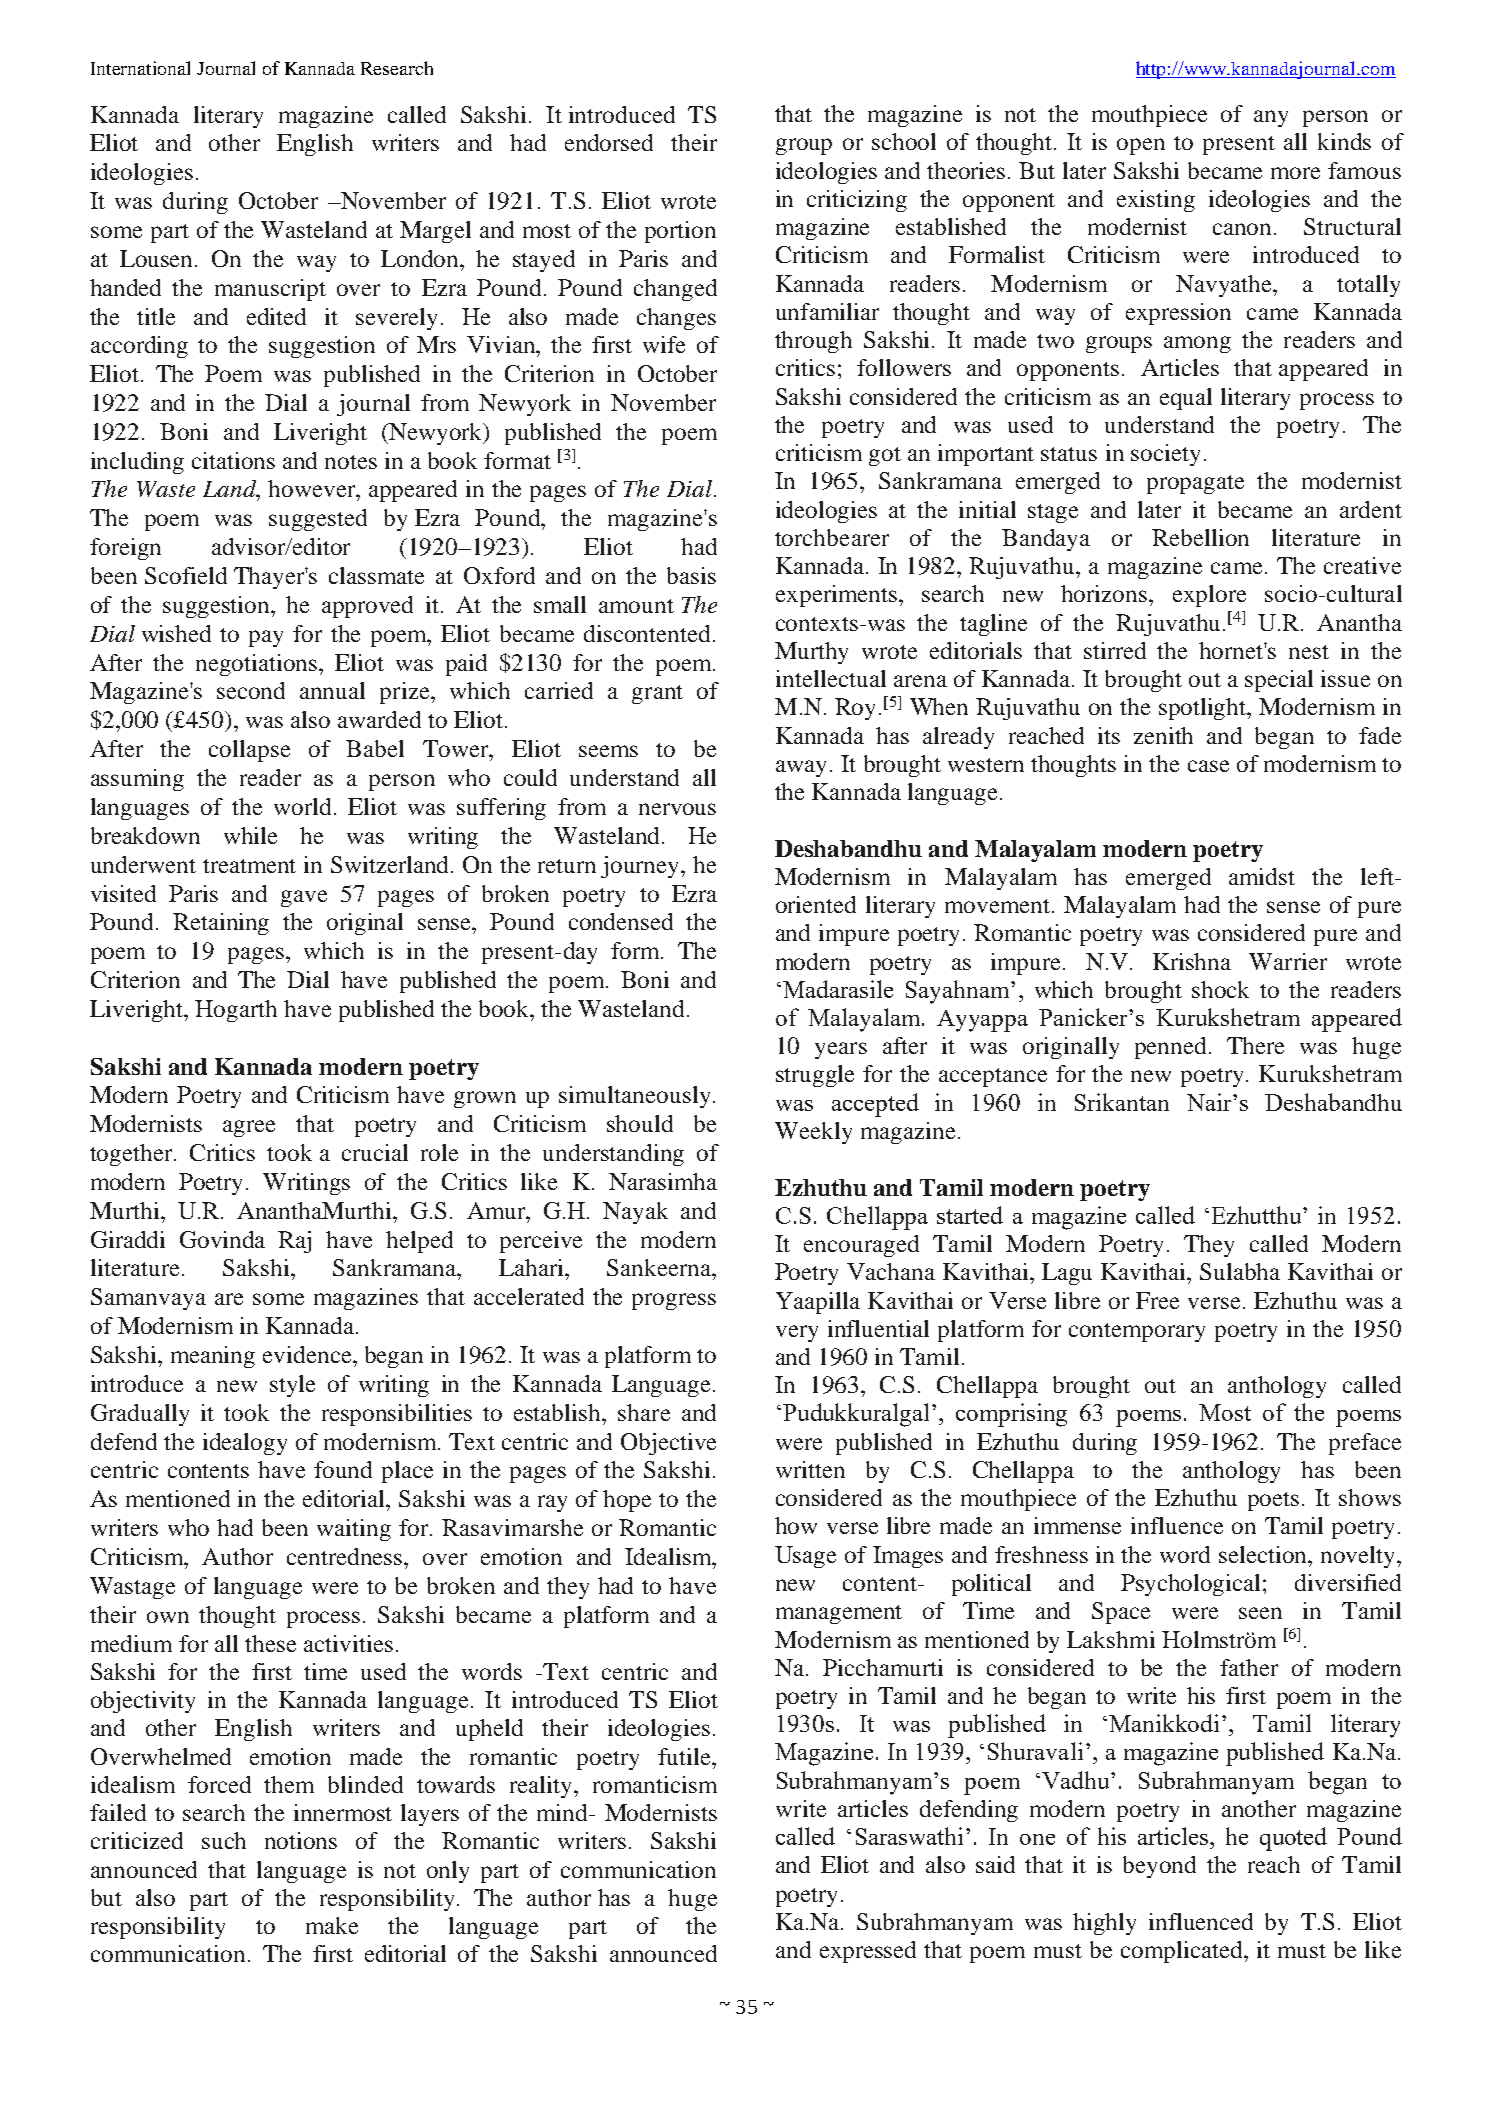  Describe the element at coordinates (332, 1925) in the image. I see `make` at that location.
